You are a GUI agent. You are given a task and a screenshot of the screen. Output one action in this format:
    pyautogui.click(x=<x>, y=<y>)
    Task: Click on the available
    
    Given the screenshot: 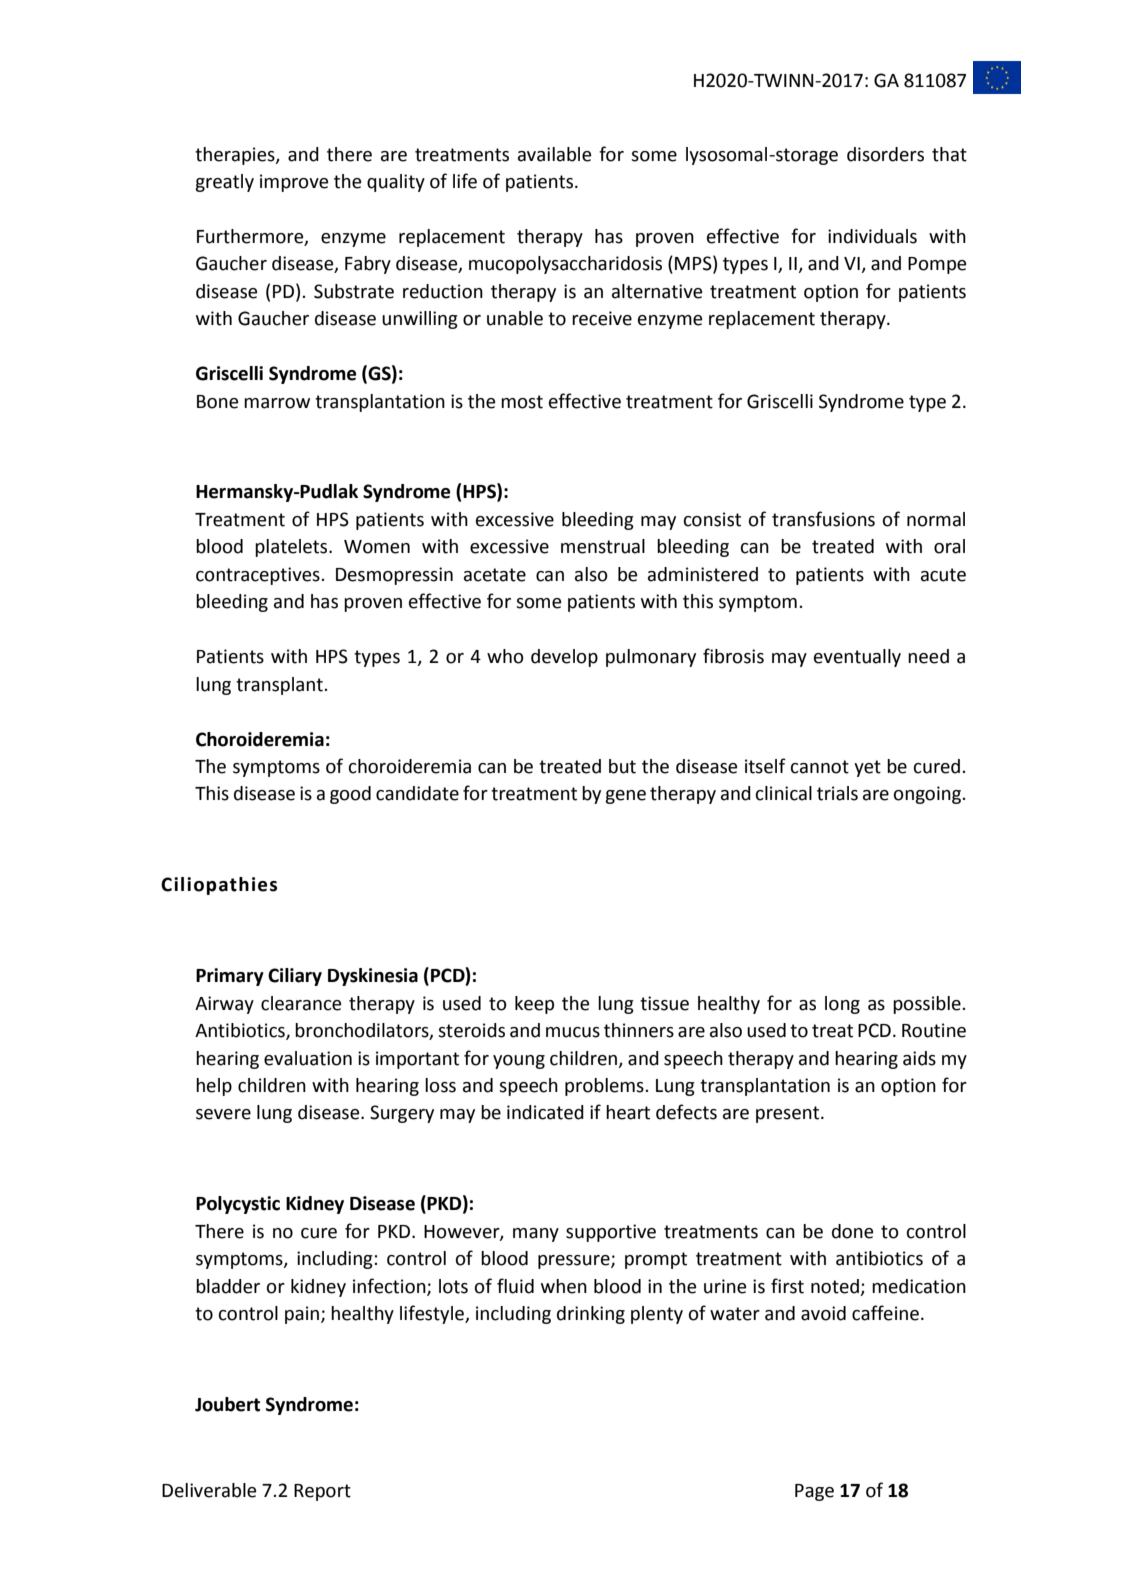 What is the action you would take?
    pyautogui.click(x=554, y=154)
